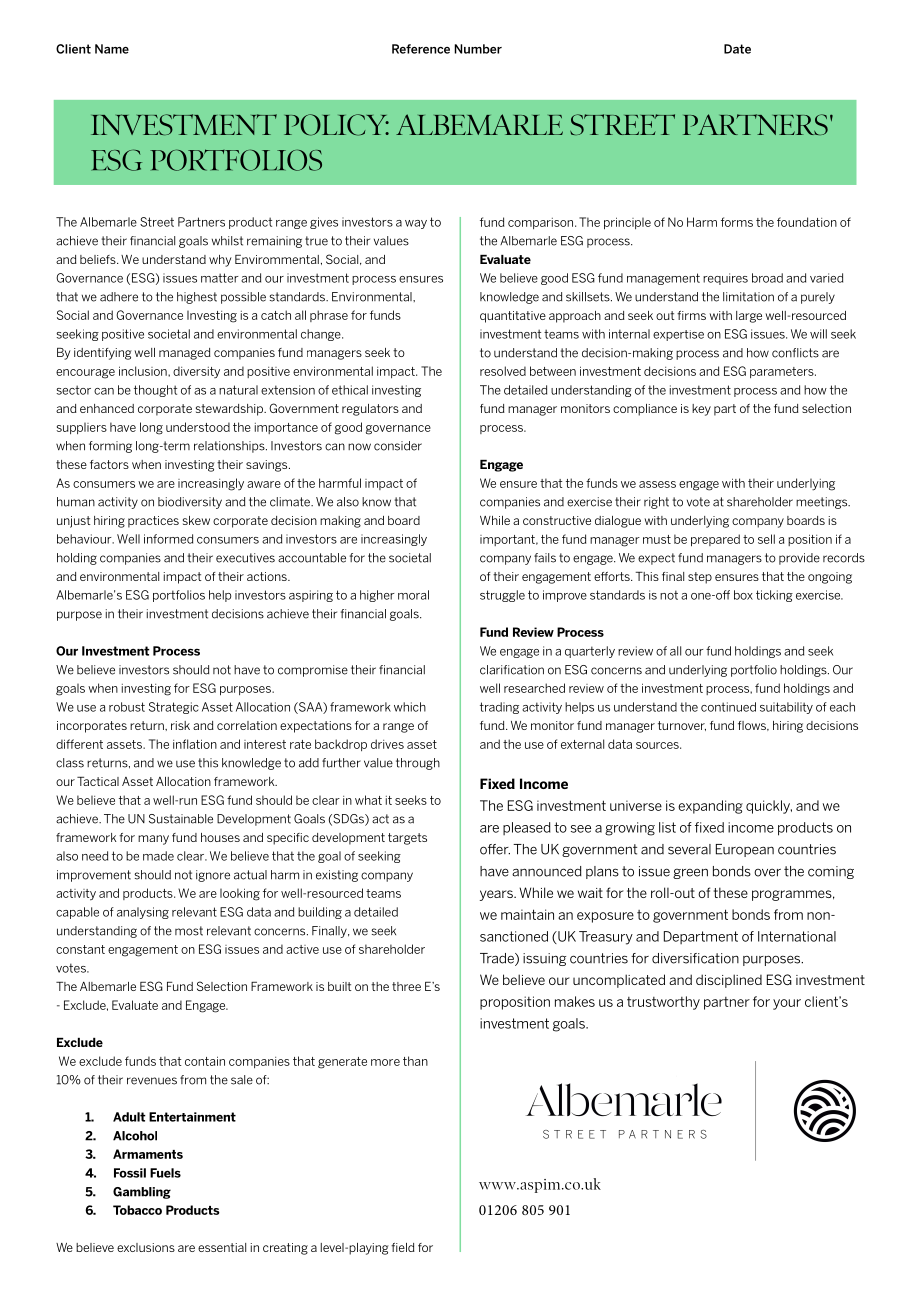  I want to click on inclusion, so click(144, 371).
